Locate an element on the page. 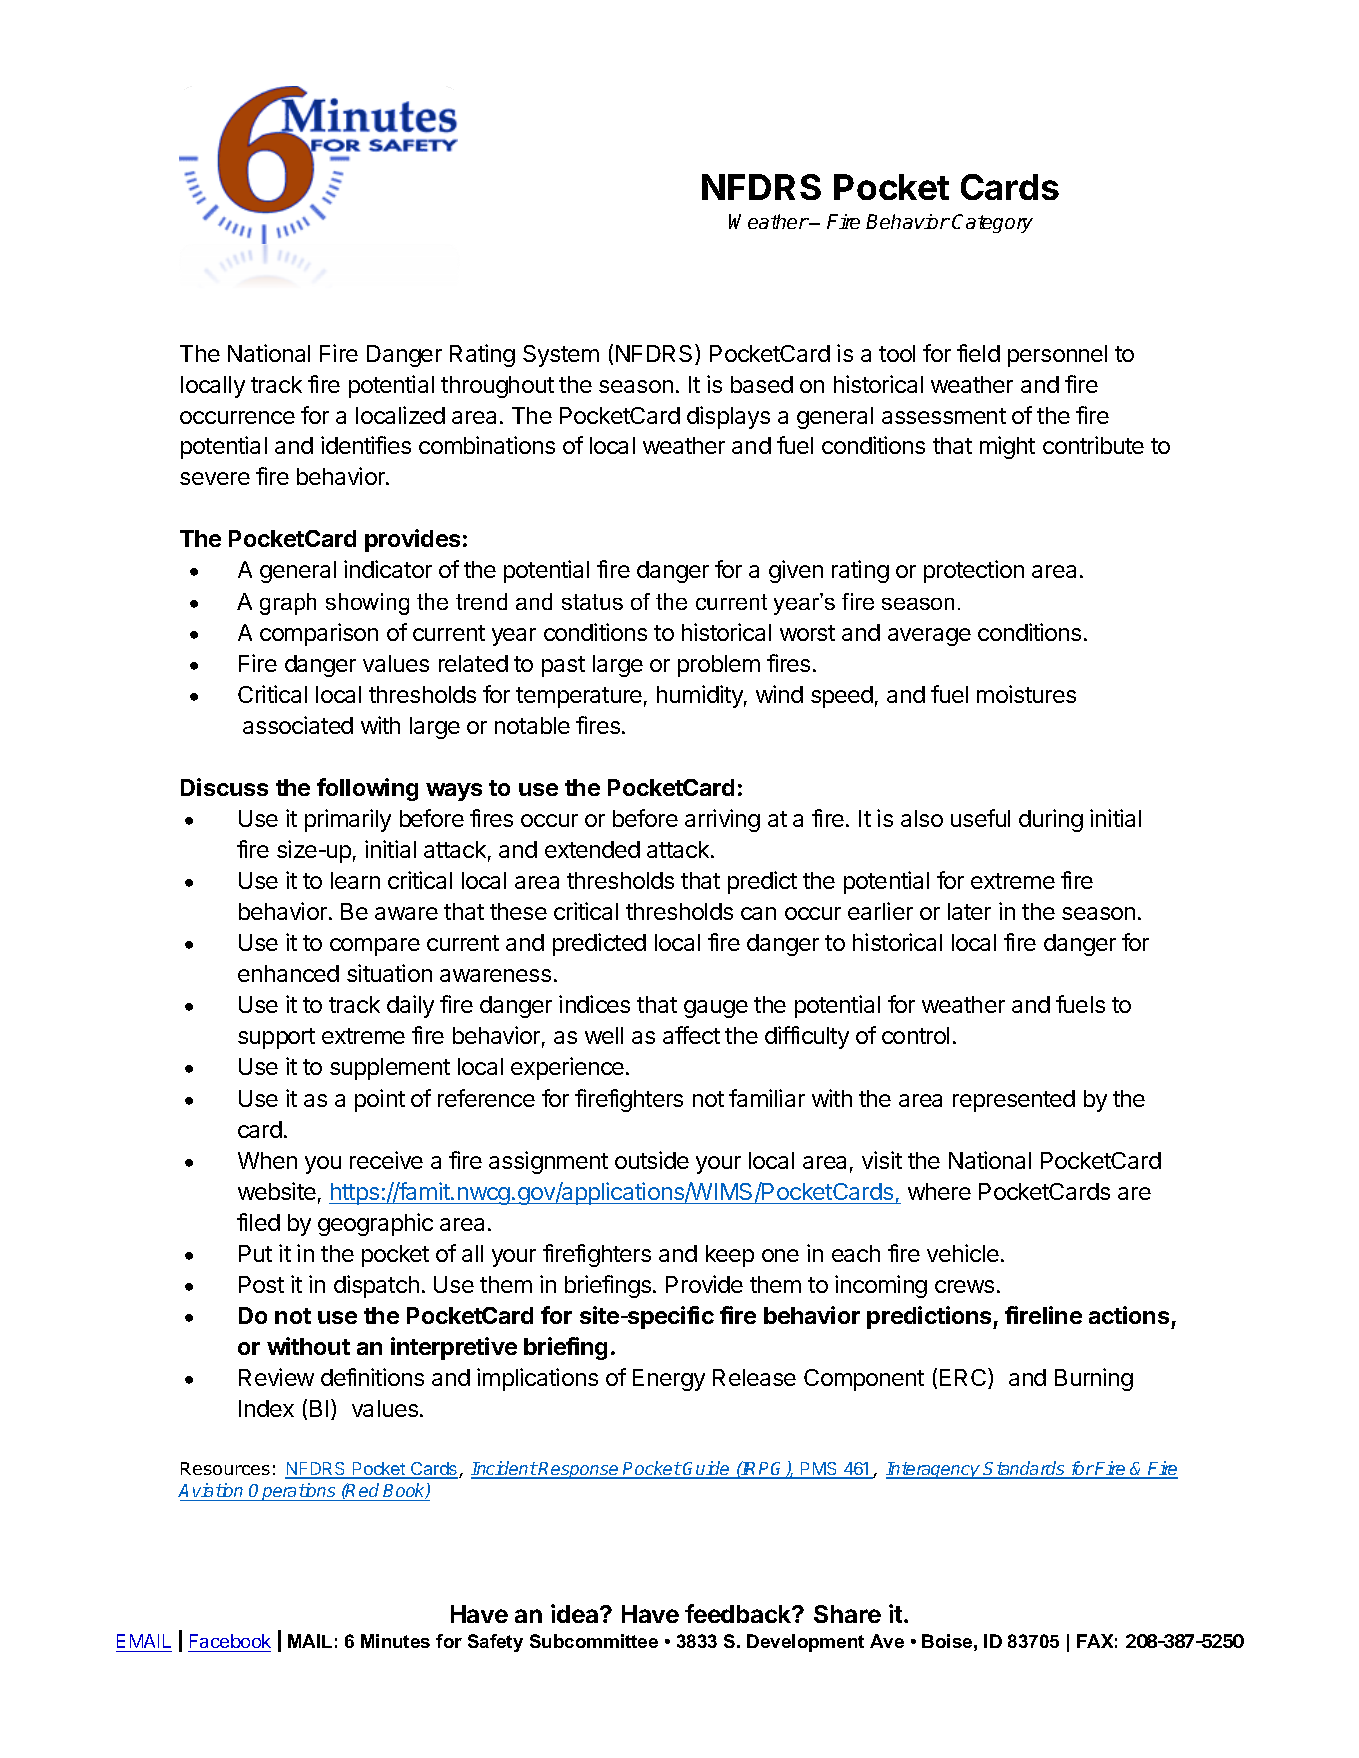 This image has height=1758, width=1359. associated is located at coordinates (298, 725).
